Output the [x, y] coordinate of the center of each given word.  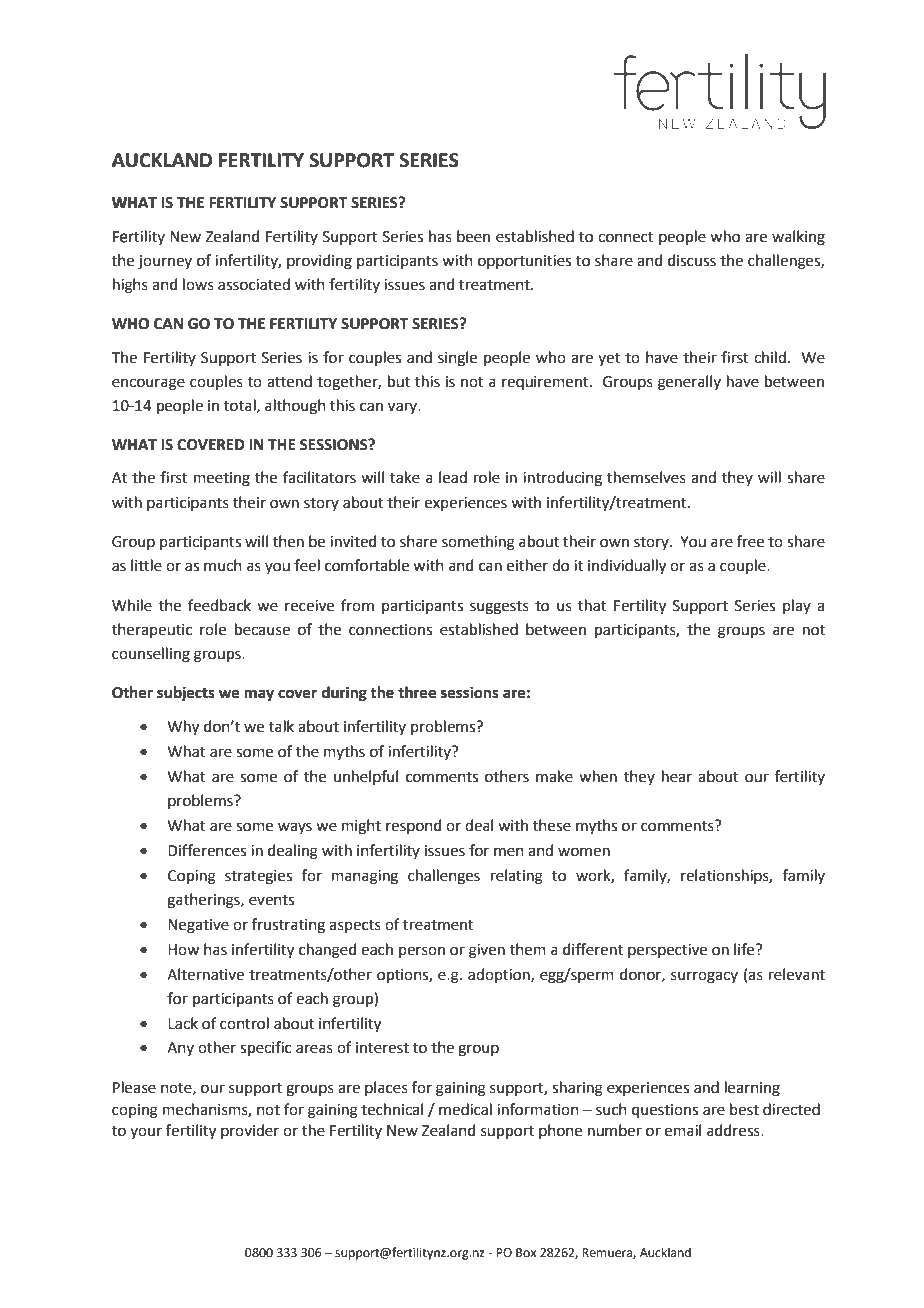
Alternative [205, 974]
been [473, 236]
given [487, 951]
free [750, 541]
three [417, 692]
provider [250, 1131]
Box [526, 1253]
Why [183, 728]
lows [198, 284]
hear [677, 776]
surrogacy [704, 977]
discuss [692, 260]
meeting [222, 479]
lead [453, 477]
